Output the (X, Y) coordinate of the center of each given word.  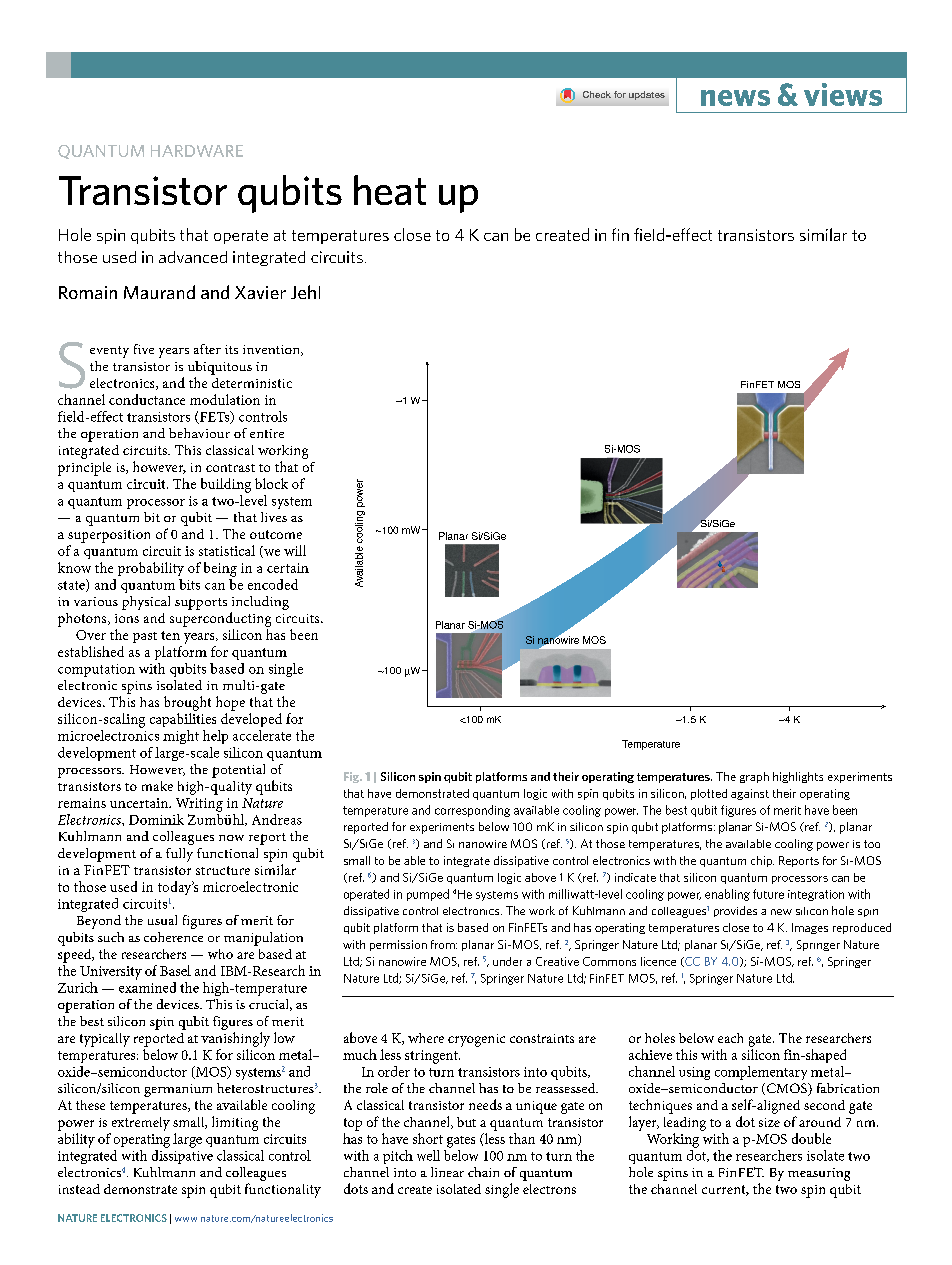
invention (272, 350)
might (181, 737)
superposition (109, 536)
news (735, 98)
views (843, 94)
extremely (141, 1124)
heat (390, 190)
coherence (173, 937)
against (750, 794)
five (144, 349)
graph (754, 777)
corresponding (472, 811)
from (444, 944)
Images (810, 928)
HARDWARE (197, 151)
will (295, 550)
